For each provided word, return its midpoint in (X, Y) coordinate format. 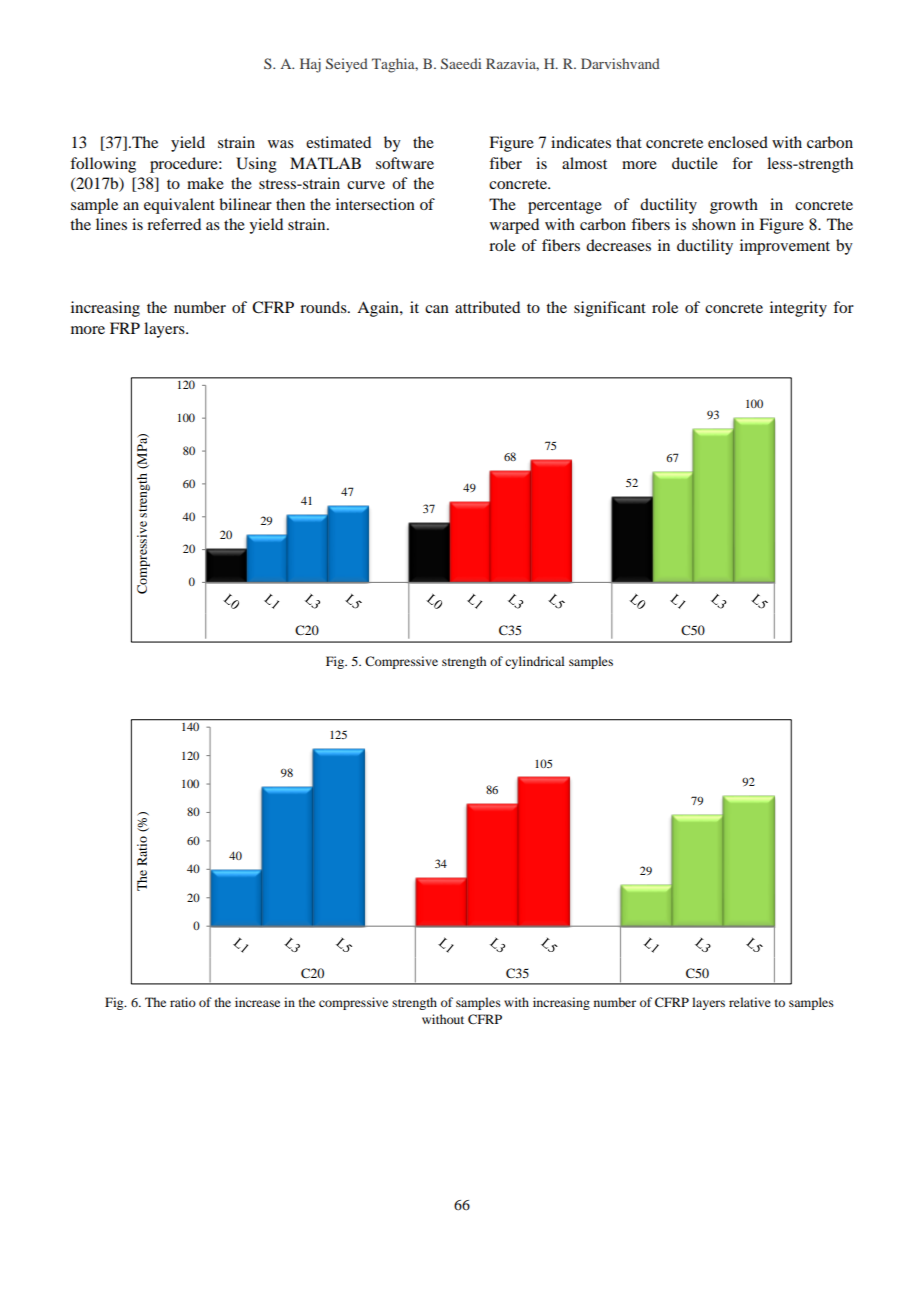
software (405, 163)
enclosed (738, 142)
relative (750, 1002)
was (281, 144)
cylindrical (535, 662)
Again (379, 309)
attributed (487, 307)
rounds (324, 307)
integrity (798, 309)
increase (257, 1002)
